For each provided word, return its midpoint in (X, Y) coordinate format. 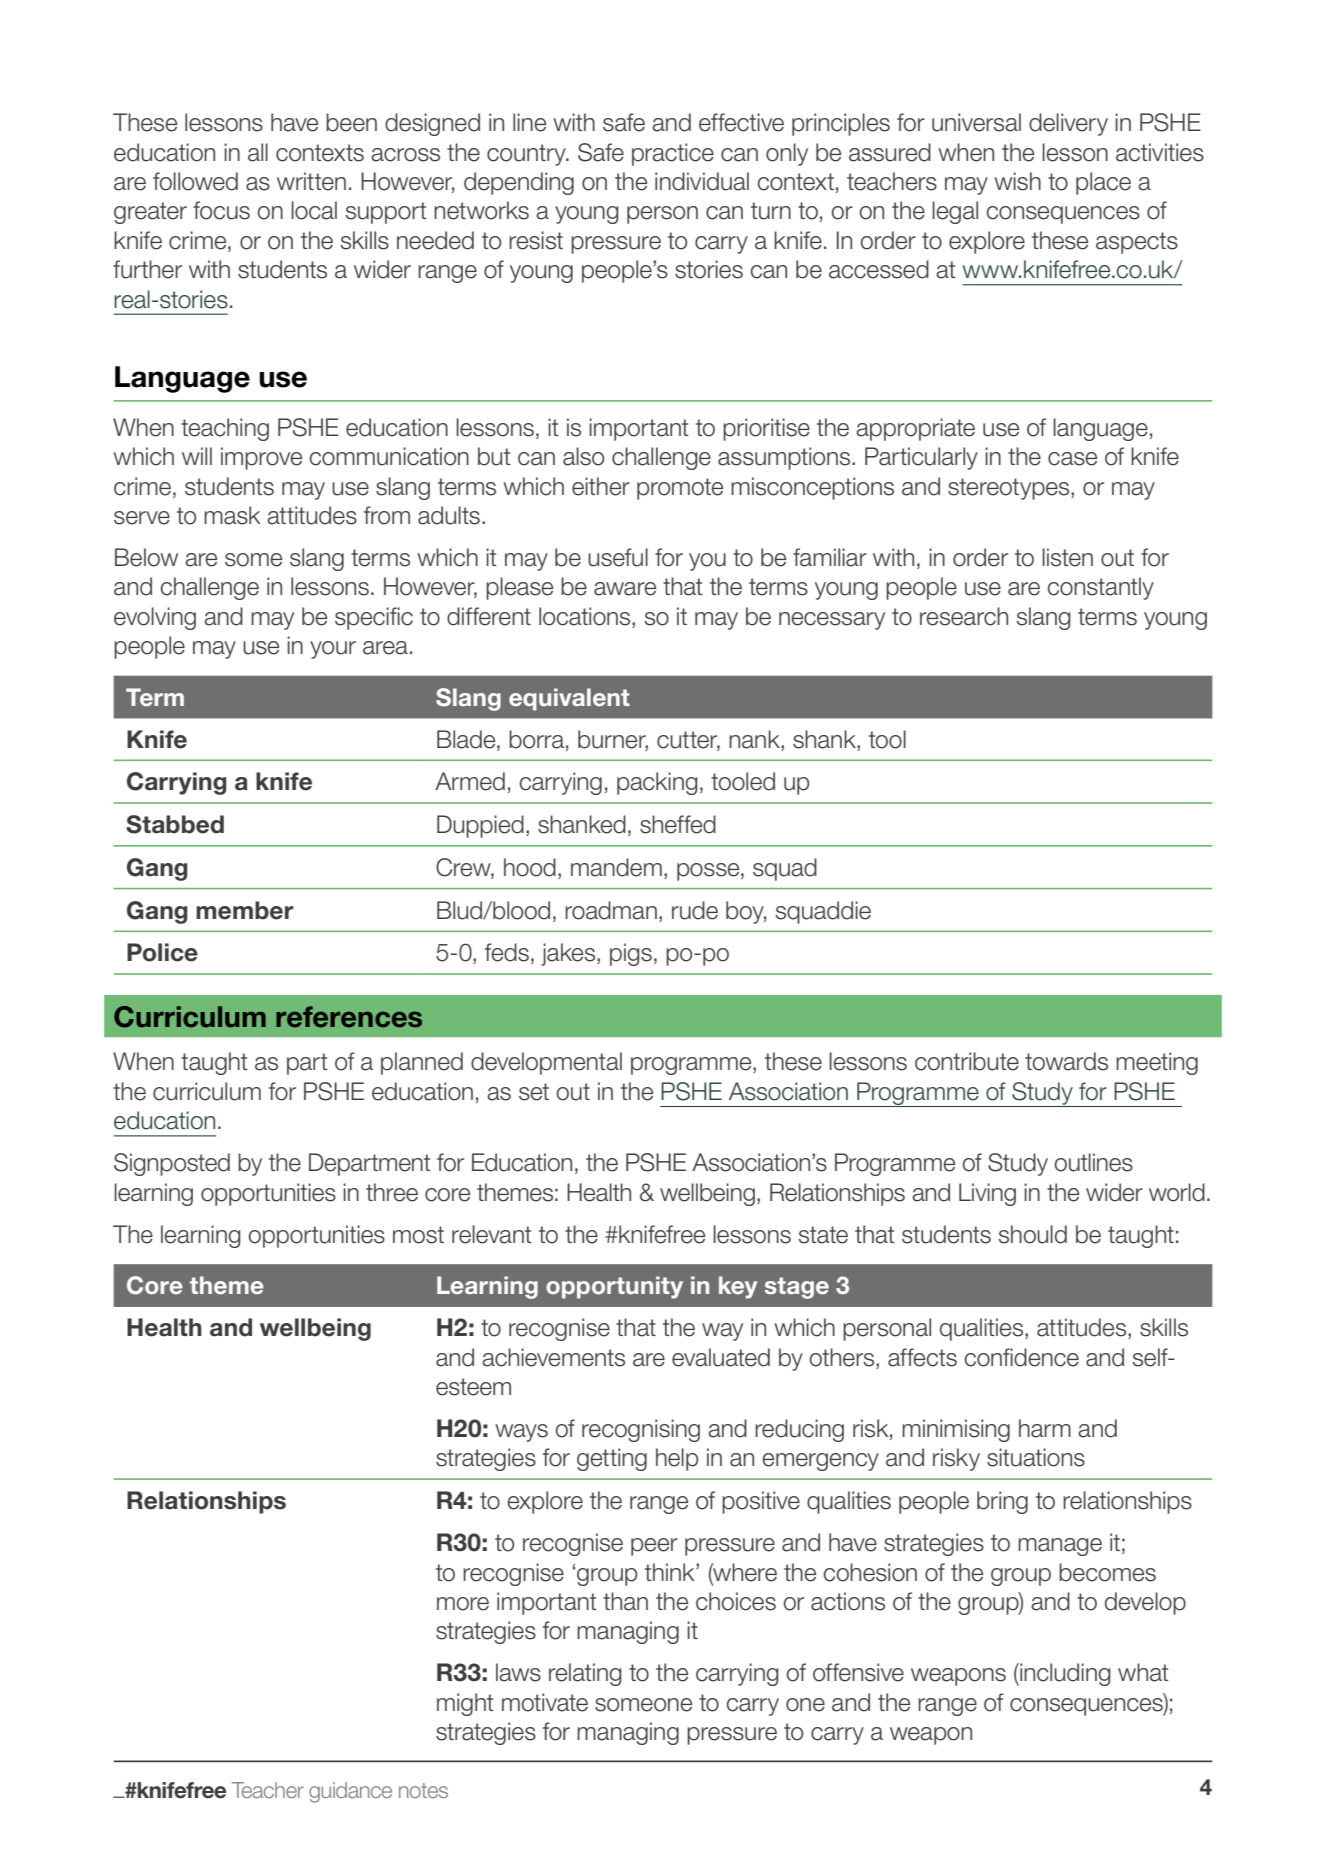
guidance (350, 1792)
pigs (631, 954)
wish (1017, 181)
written (311, 181)
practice (673, 154)
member (245, 910)
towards (1066, 1061)
